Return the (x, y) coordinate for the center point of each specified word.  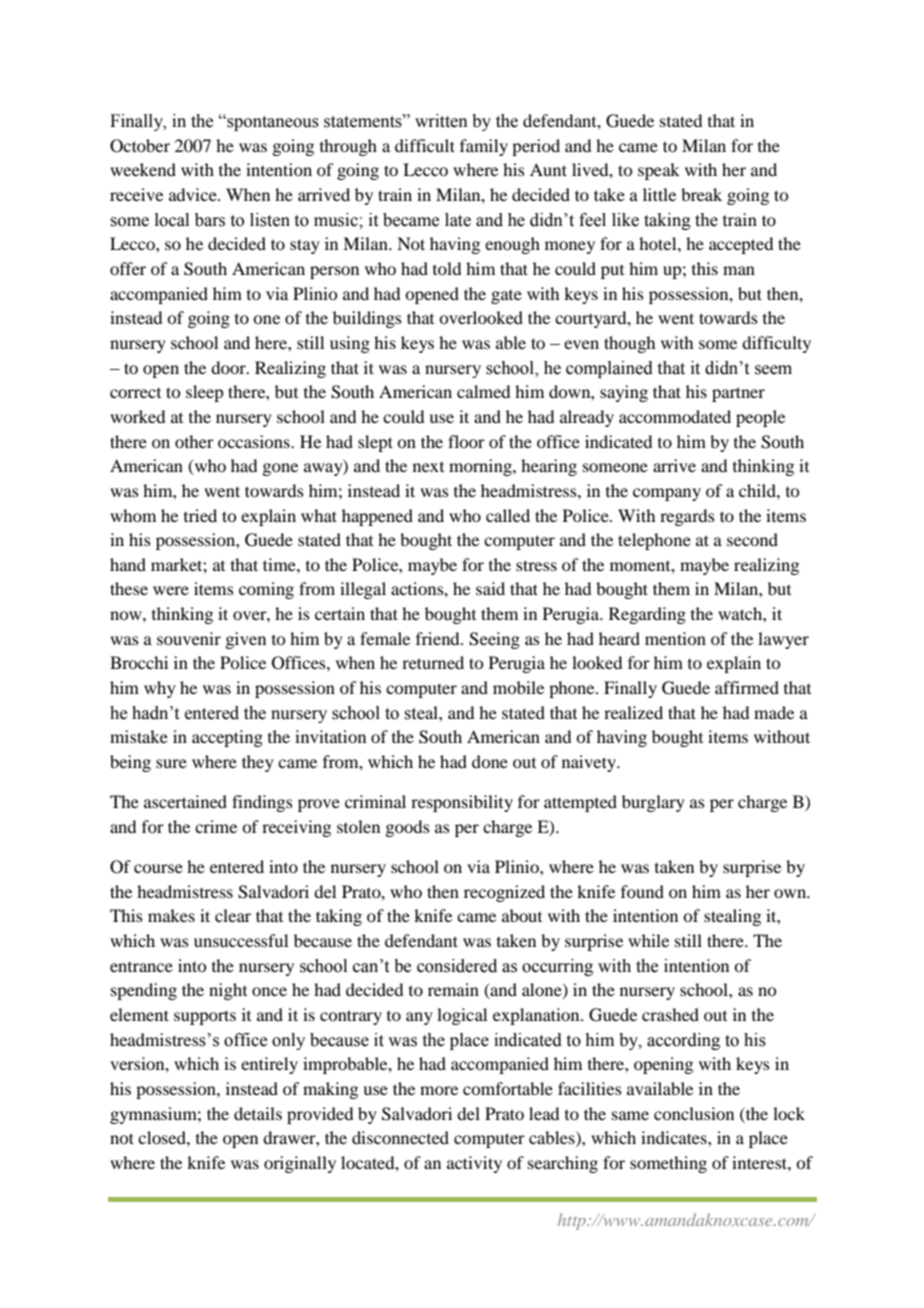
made (774, 712)
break (701, 194)
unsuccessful (241, 940)
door (229, 367)
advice (194, 194)
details (258, 1113)
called (508, 515)
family (484, 147)
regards (687, 517)
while (648, 940)
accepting (227, 738)
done (490, 761)
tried (200, 515)
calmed (483, 391)
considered (457, 966)
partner (738, 394)
